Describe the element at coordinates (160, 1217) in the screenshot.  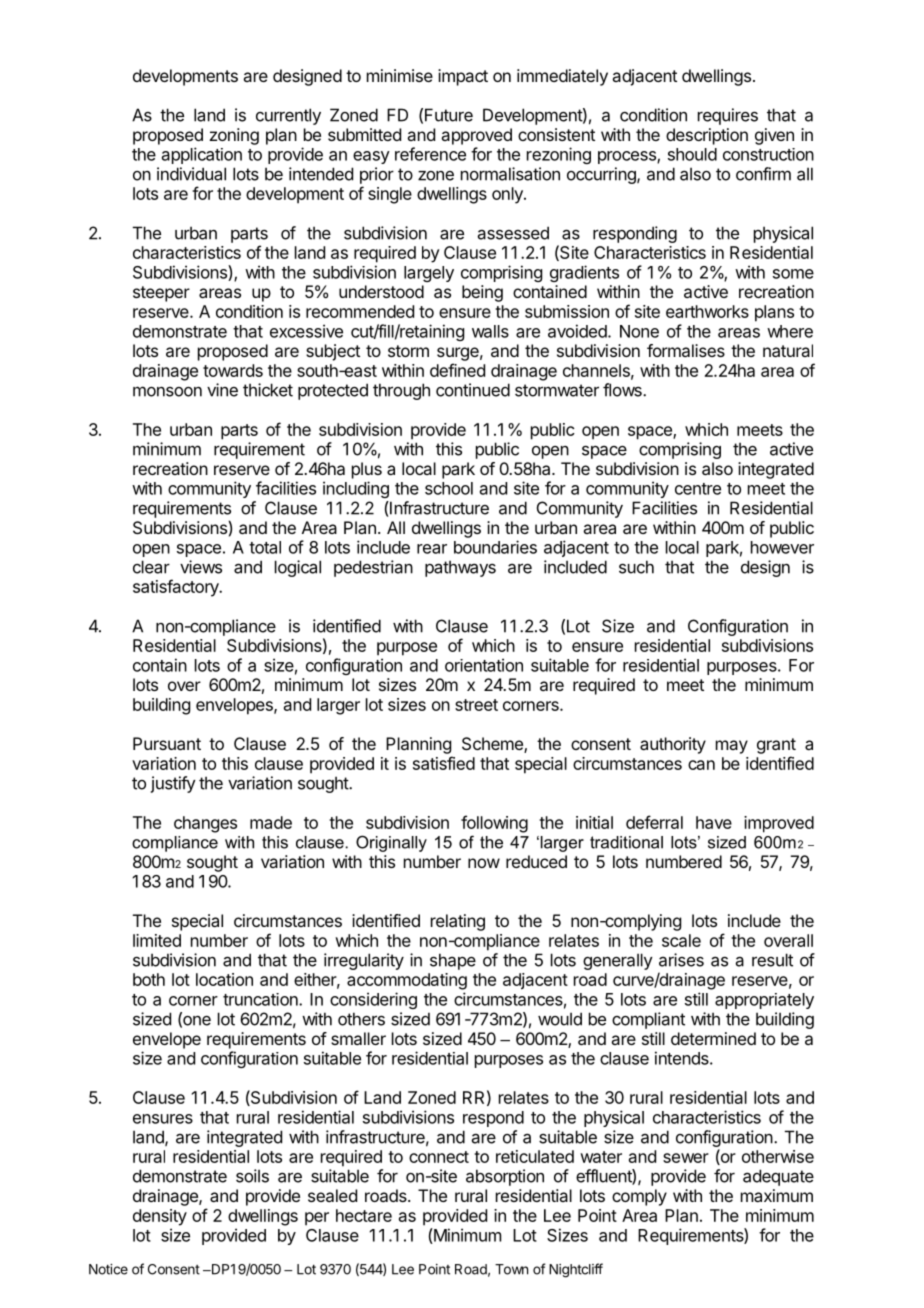
I see `density` at that location.
